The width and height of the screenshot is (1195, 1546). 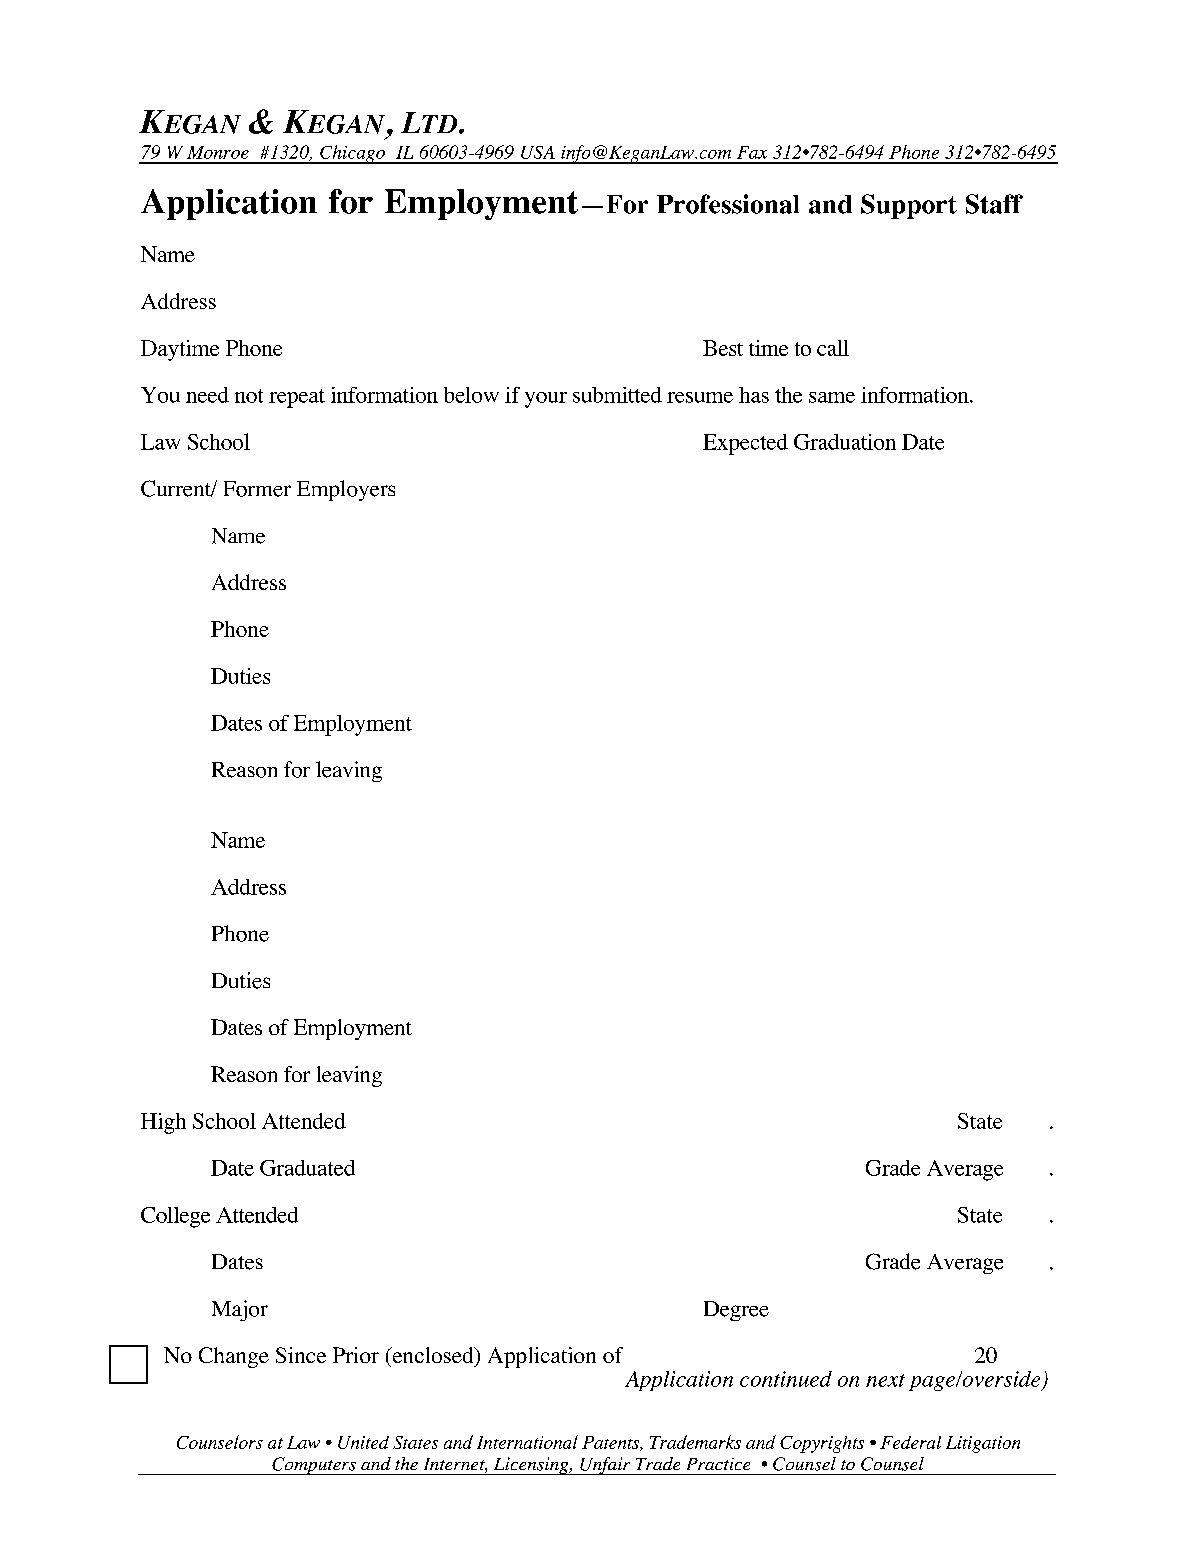 I want to click on International, so click(x=527, y=1442).
